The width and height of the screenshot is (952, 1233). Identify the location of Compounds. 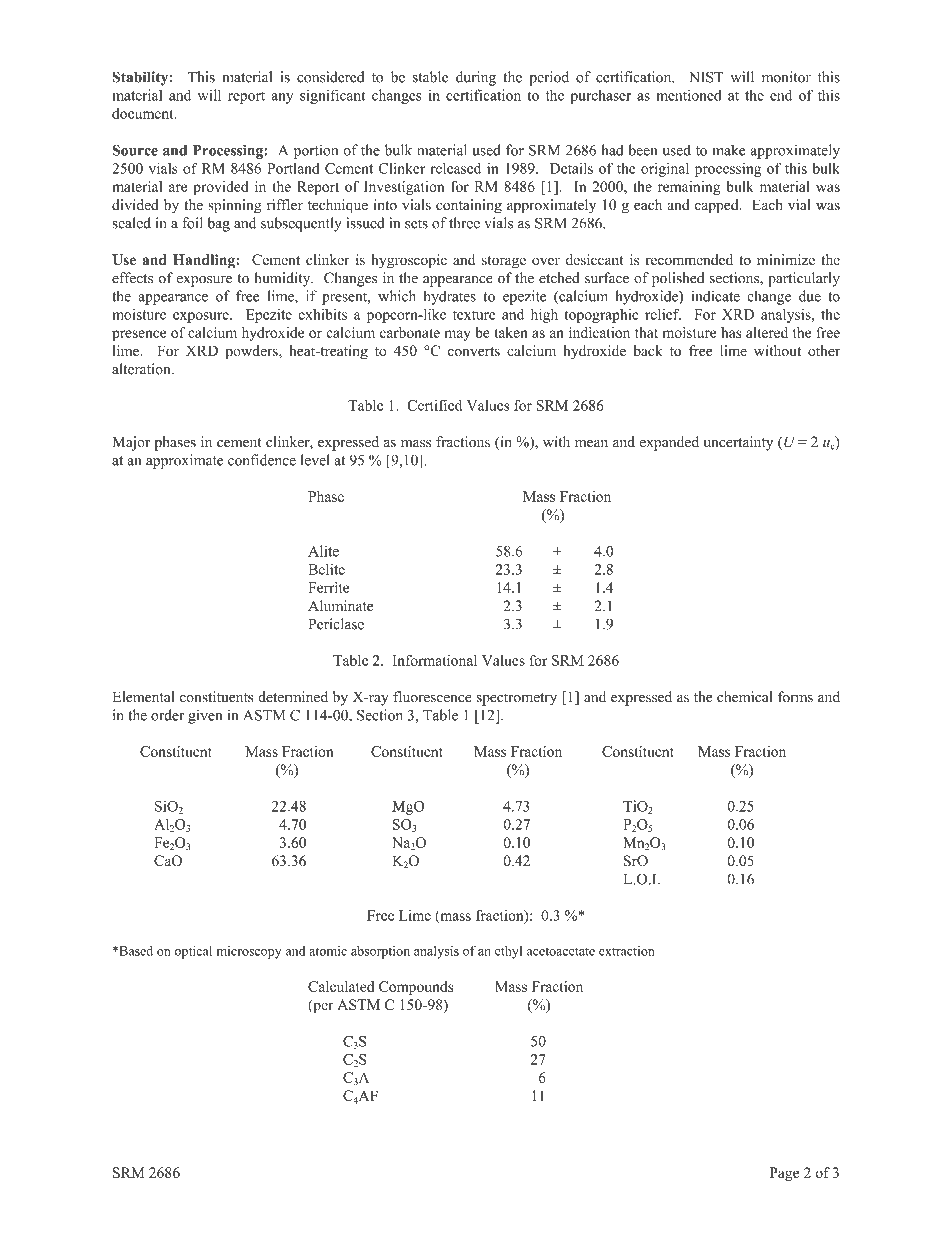
(416, 988).
